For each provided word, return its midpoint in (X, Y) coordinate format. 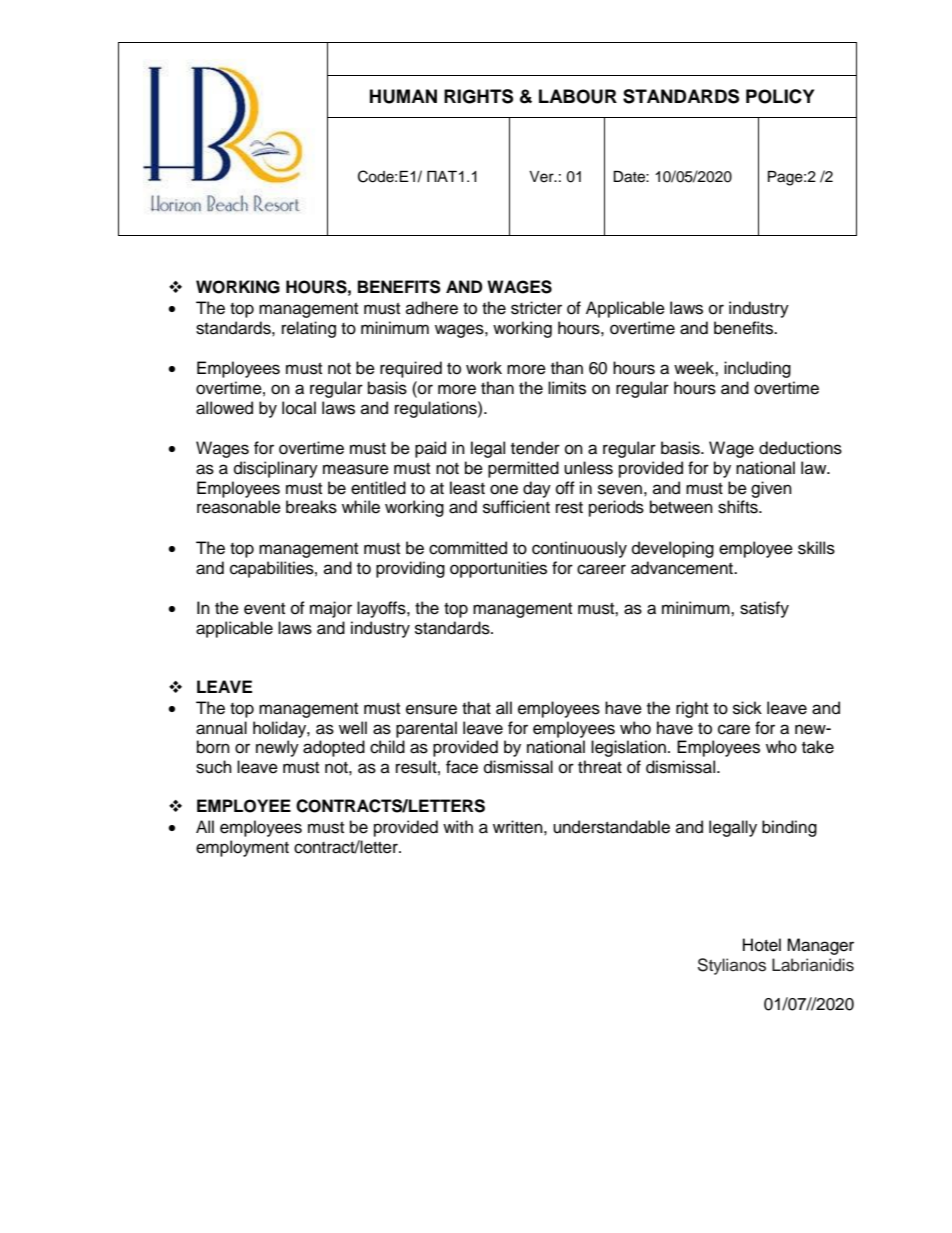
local (299, 408)
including (757, 369)
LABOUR (578, 96)
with (458, 826)
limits (567, 388)
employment (242, 848)
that (476, 708)
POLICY (780, 96)
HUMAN (403, 96)
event (264, 609)
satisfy (764, 609)
